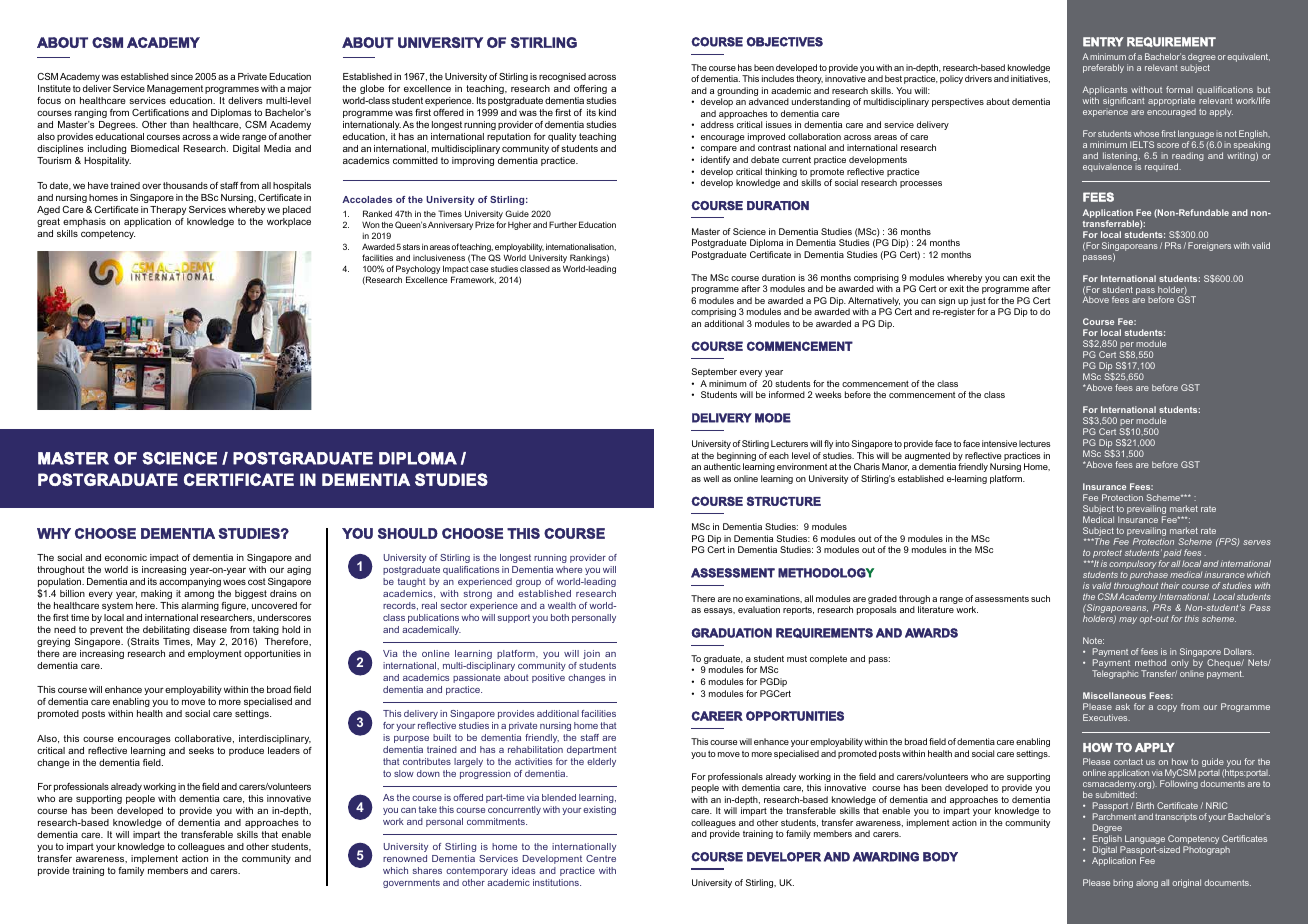 The width and height of the screenshot is (1308, 924). What do you see at coordinates (601, 858) in the screenshot?
I see `Centre` at bounding box center [601, 858].
